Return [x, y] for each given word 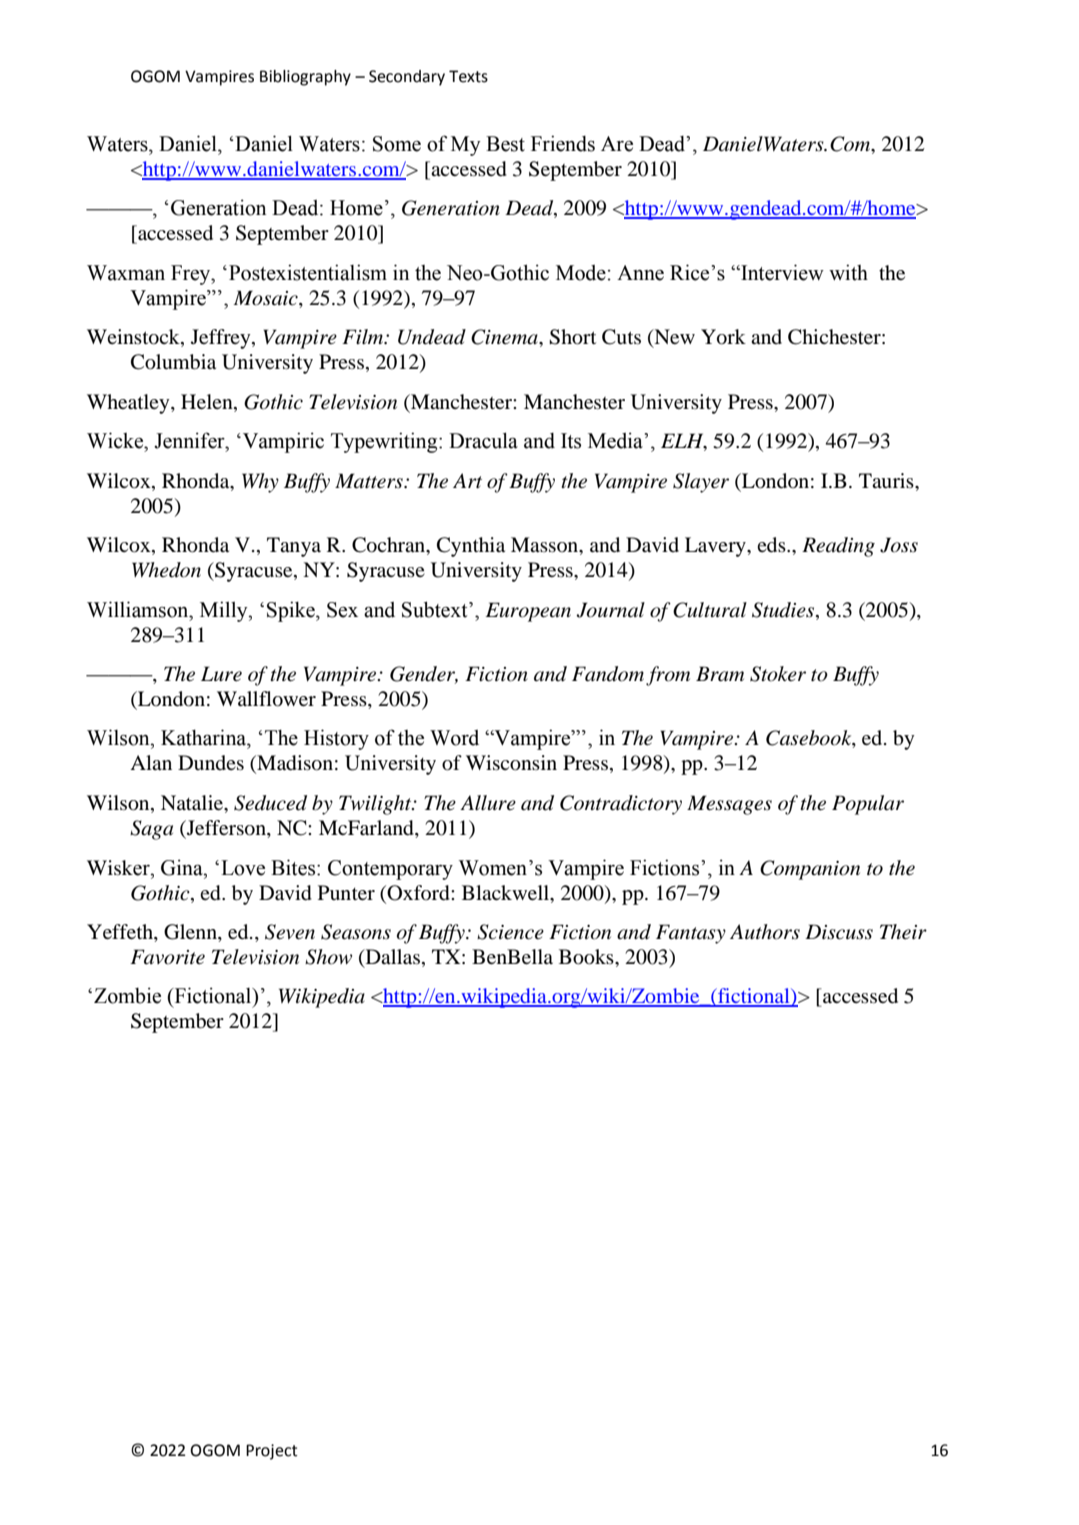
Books [587, 957]
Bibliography [305, 78]
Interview [781, 272]
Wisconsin [511, 763]
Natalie [193, 802]
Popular [868, 805]
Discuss [839, 932]
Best [505, 144]
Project [272, 1452]
